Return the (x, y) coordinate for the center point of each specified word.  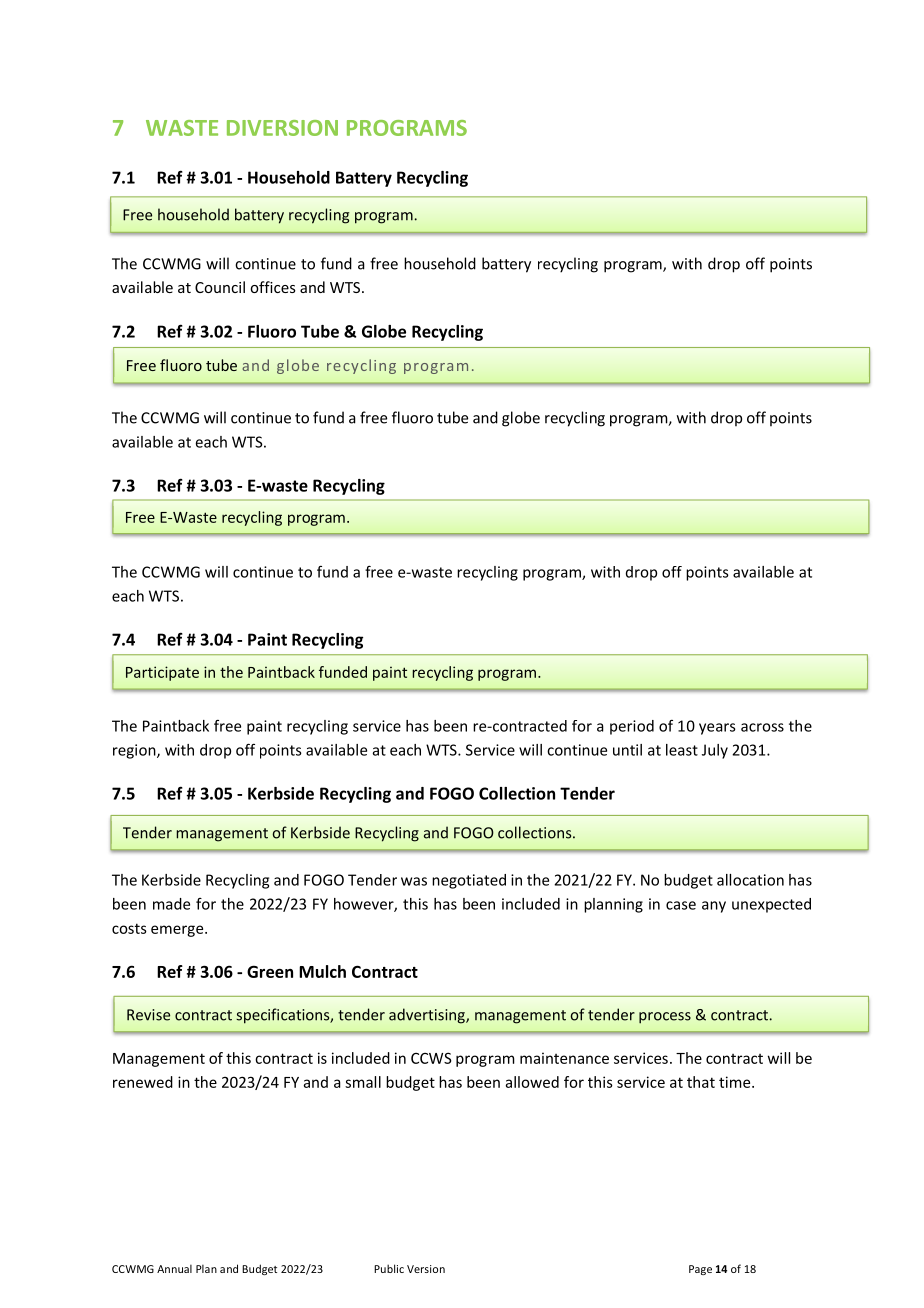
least (682, 750)
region (135, 751)
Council (220, 287)
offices (273, 287)
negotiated (469, 881)
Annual (174, 1268)
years (717, 729)
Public (389, 1268)
